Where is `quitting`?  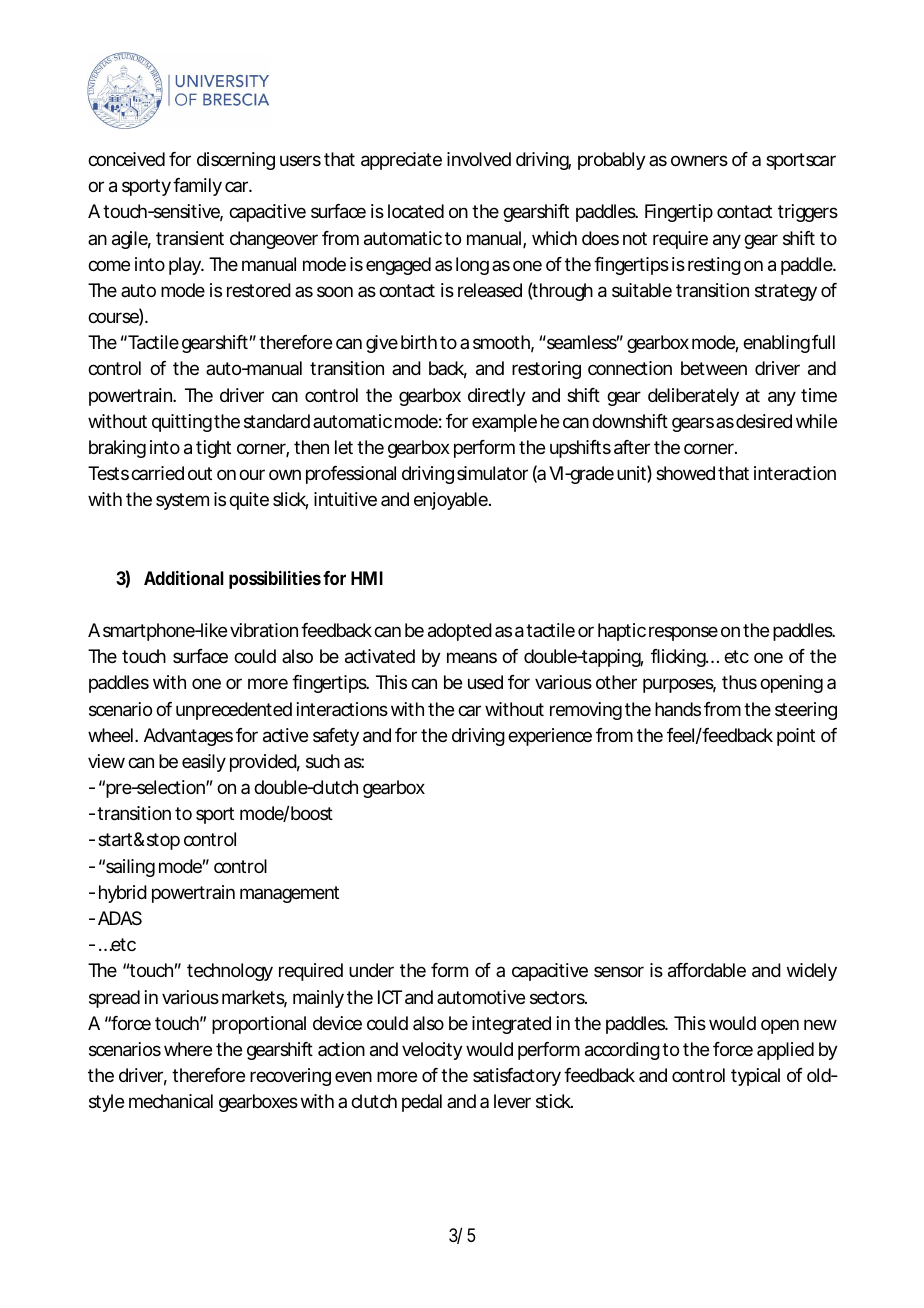 quitting is located at coordinates (182, 423).
